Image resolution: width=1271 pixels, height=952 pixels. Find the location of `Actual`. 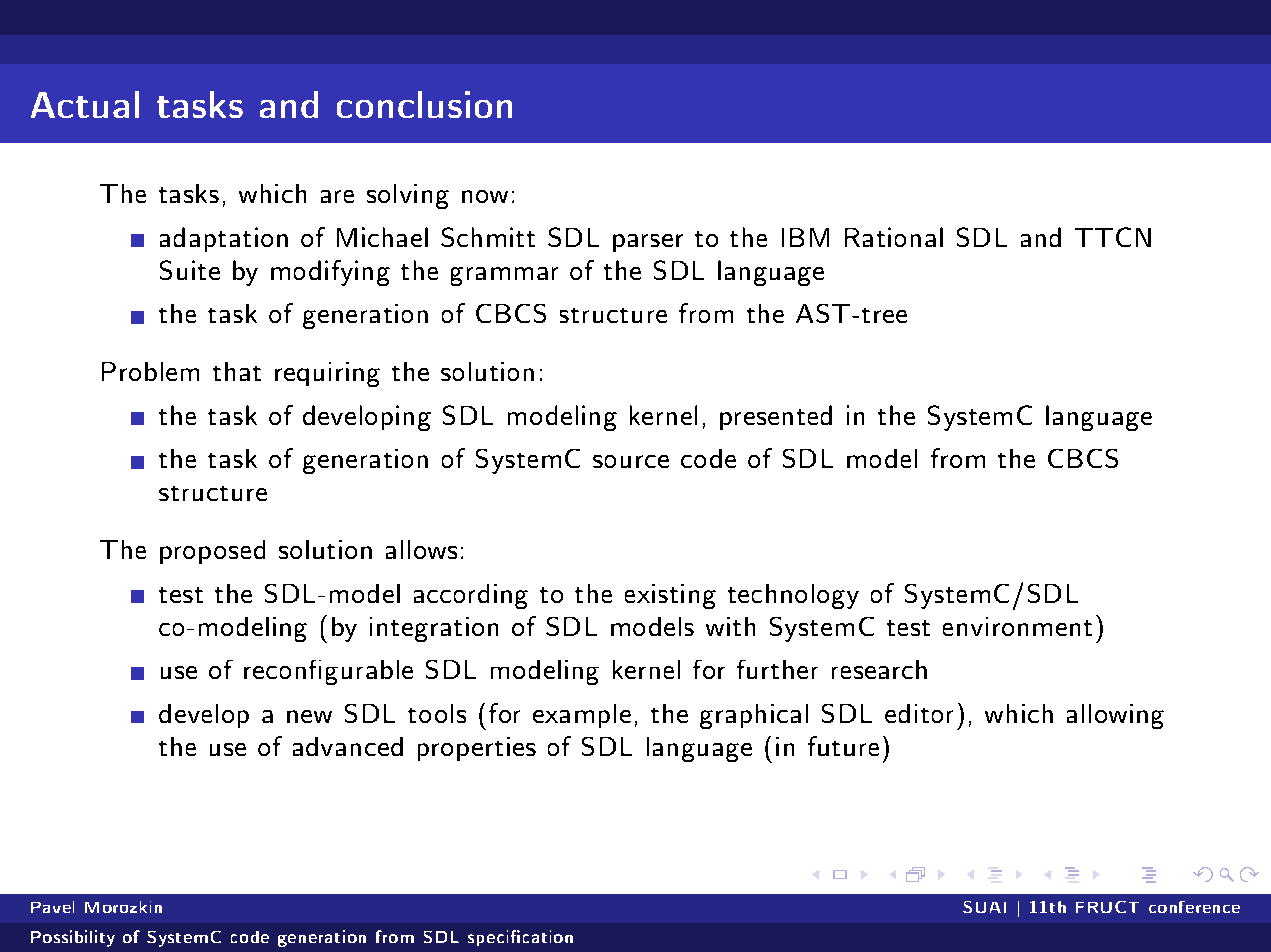

Actual is located at coordinates (85, 104).
